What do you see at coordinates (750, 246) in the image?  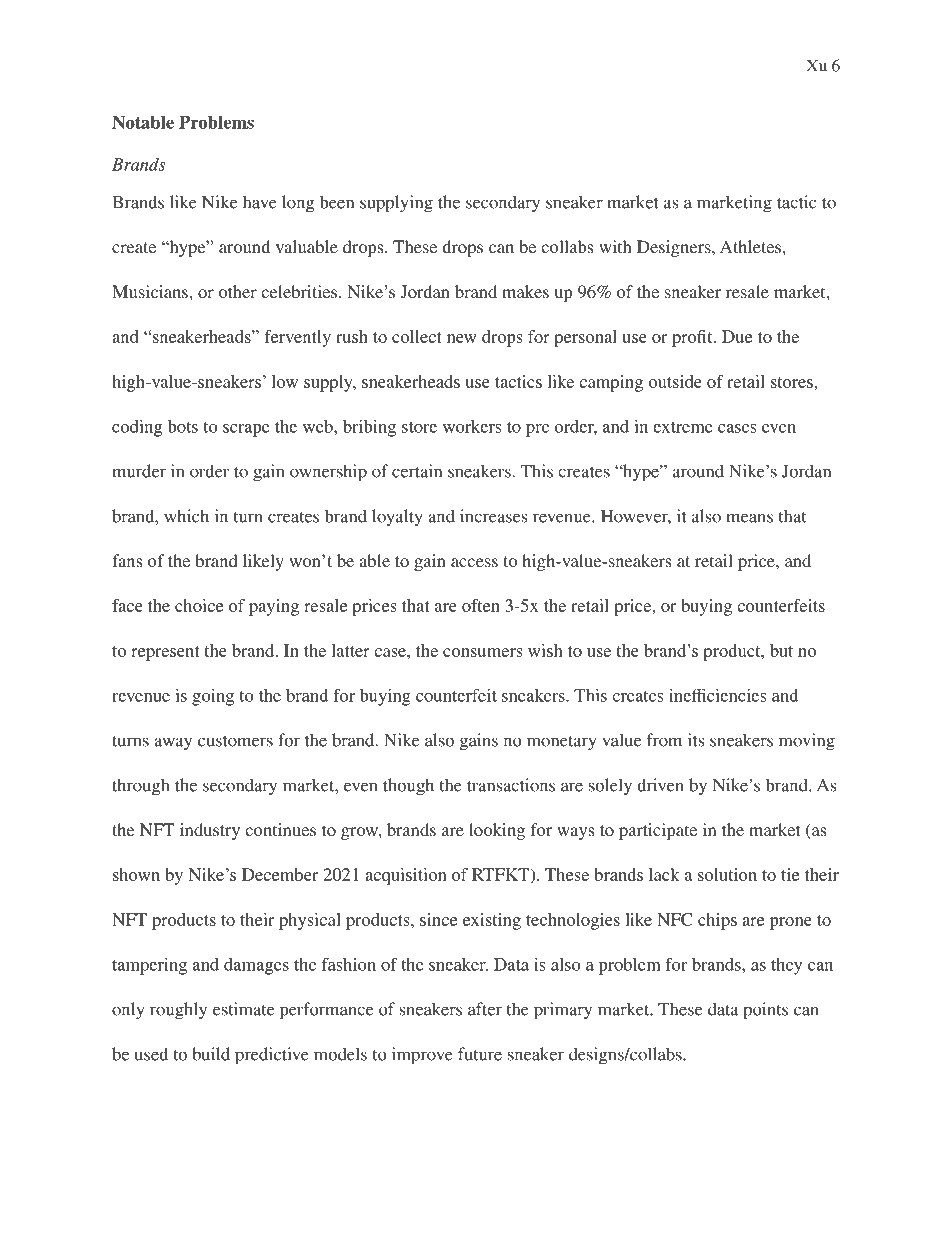 I see `Athletes` at bounding box center [750, 246].
